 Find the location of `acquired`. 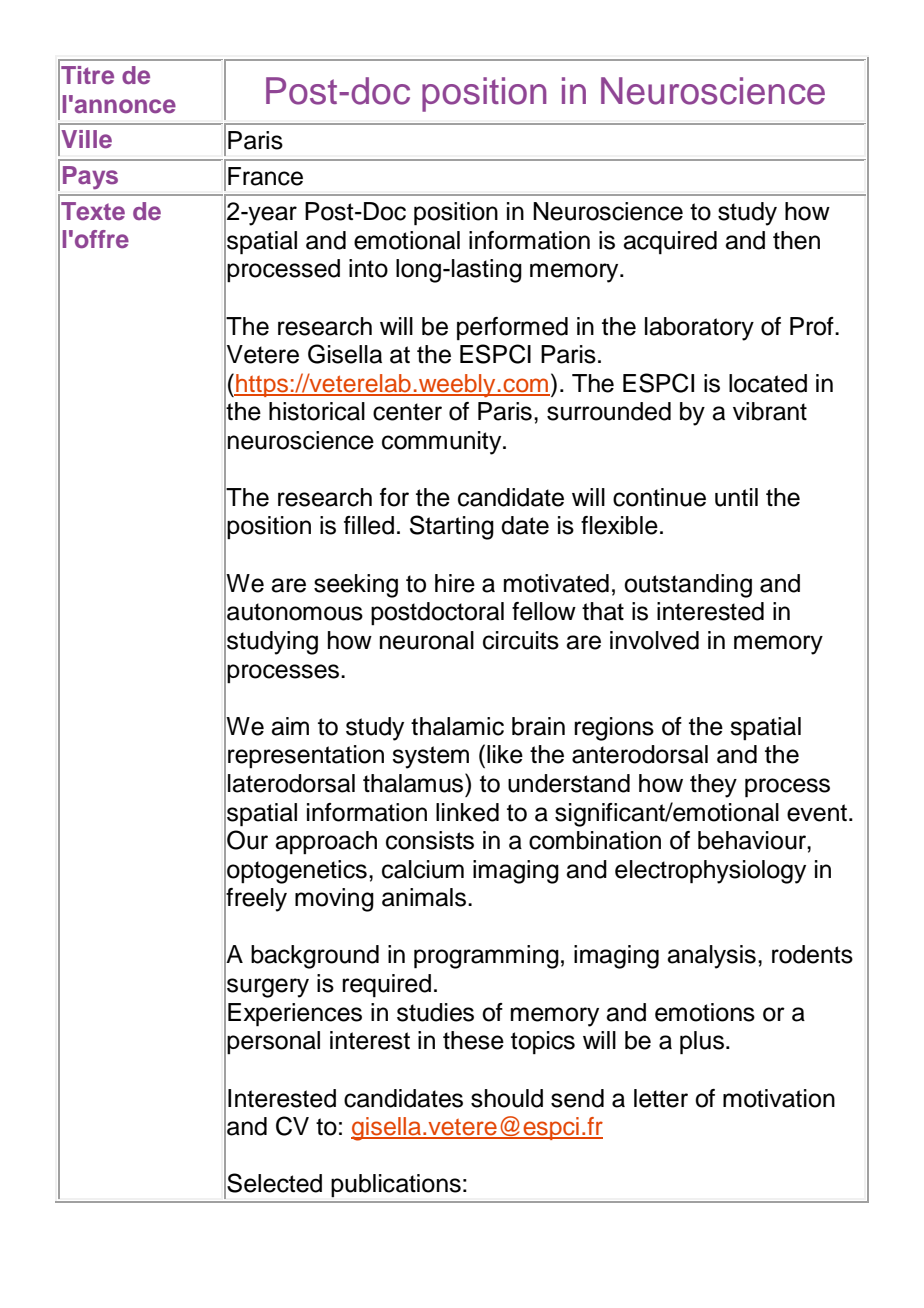

acquired is located at coordinates (670, 243).
